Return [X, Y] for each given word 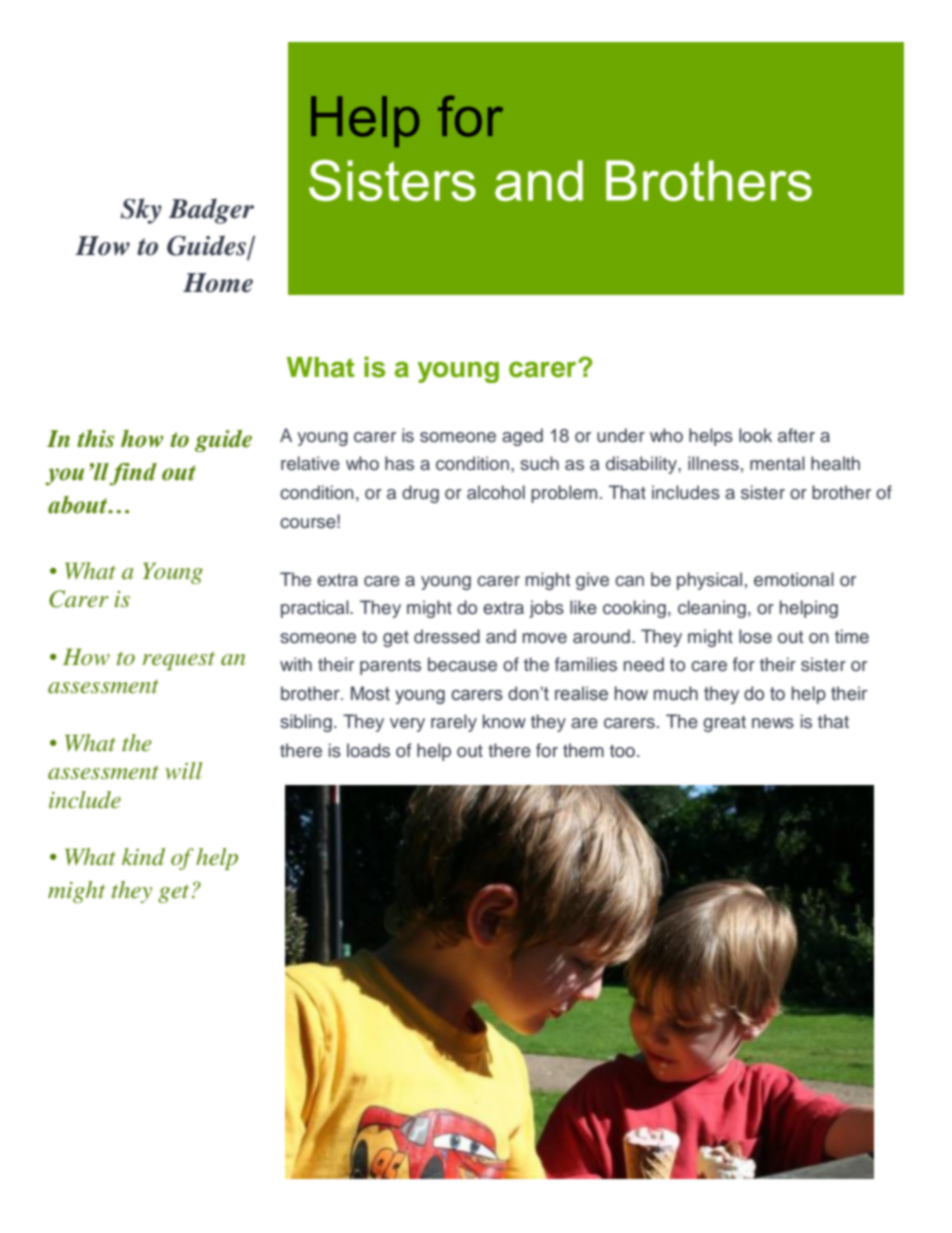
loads [368, 750]
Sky [141, 211]
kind [143, 856]
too [622, 751]
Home [218, 283]
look [755, 435]
